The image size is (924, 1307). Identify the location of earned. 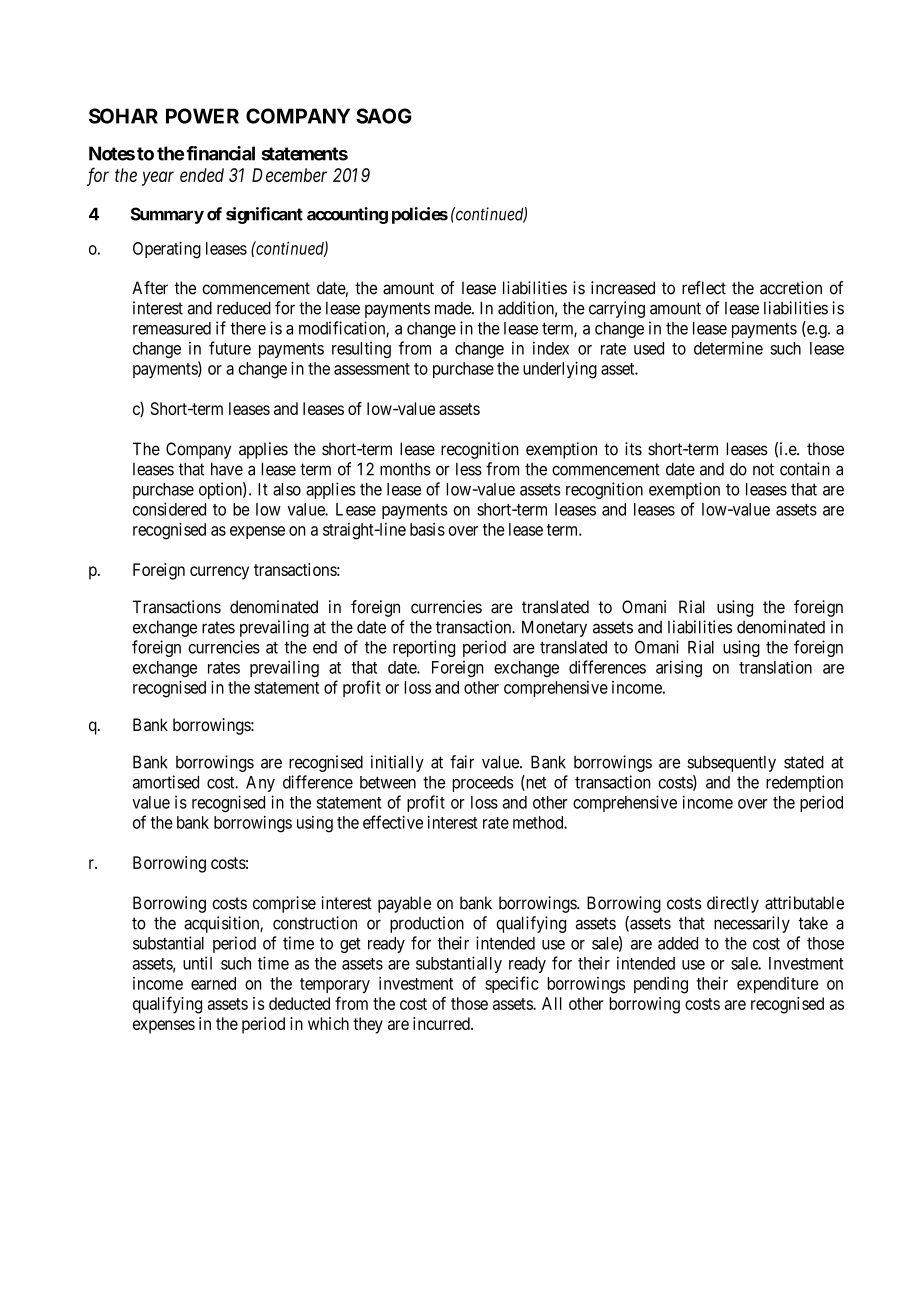
(213, 983).
